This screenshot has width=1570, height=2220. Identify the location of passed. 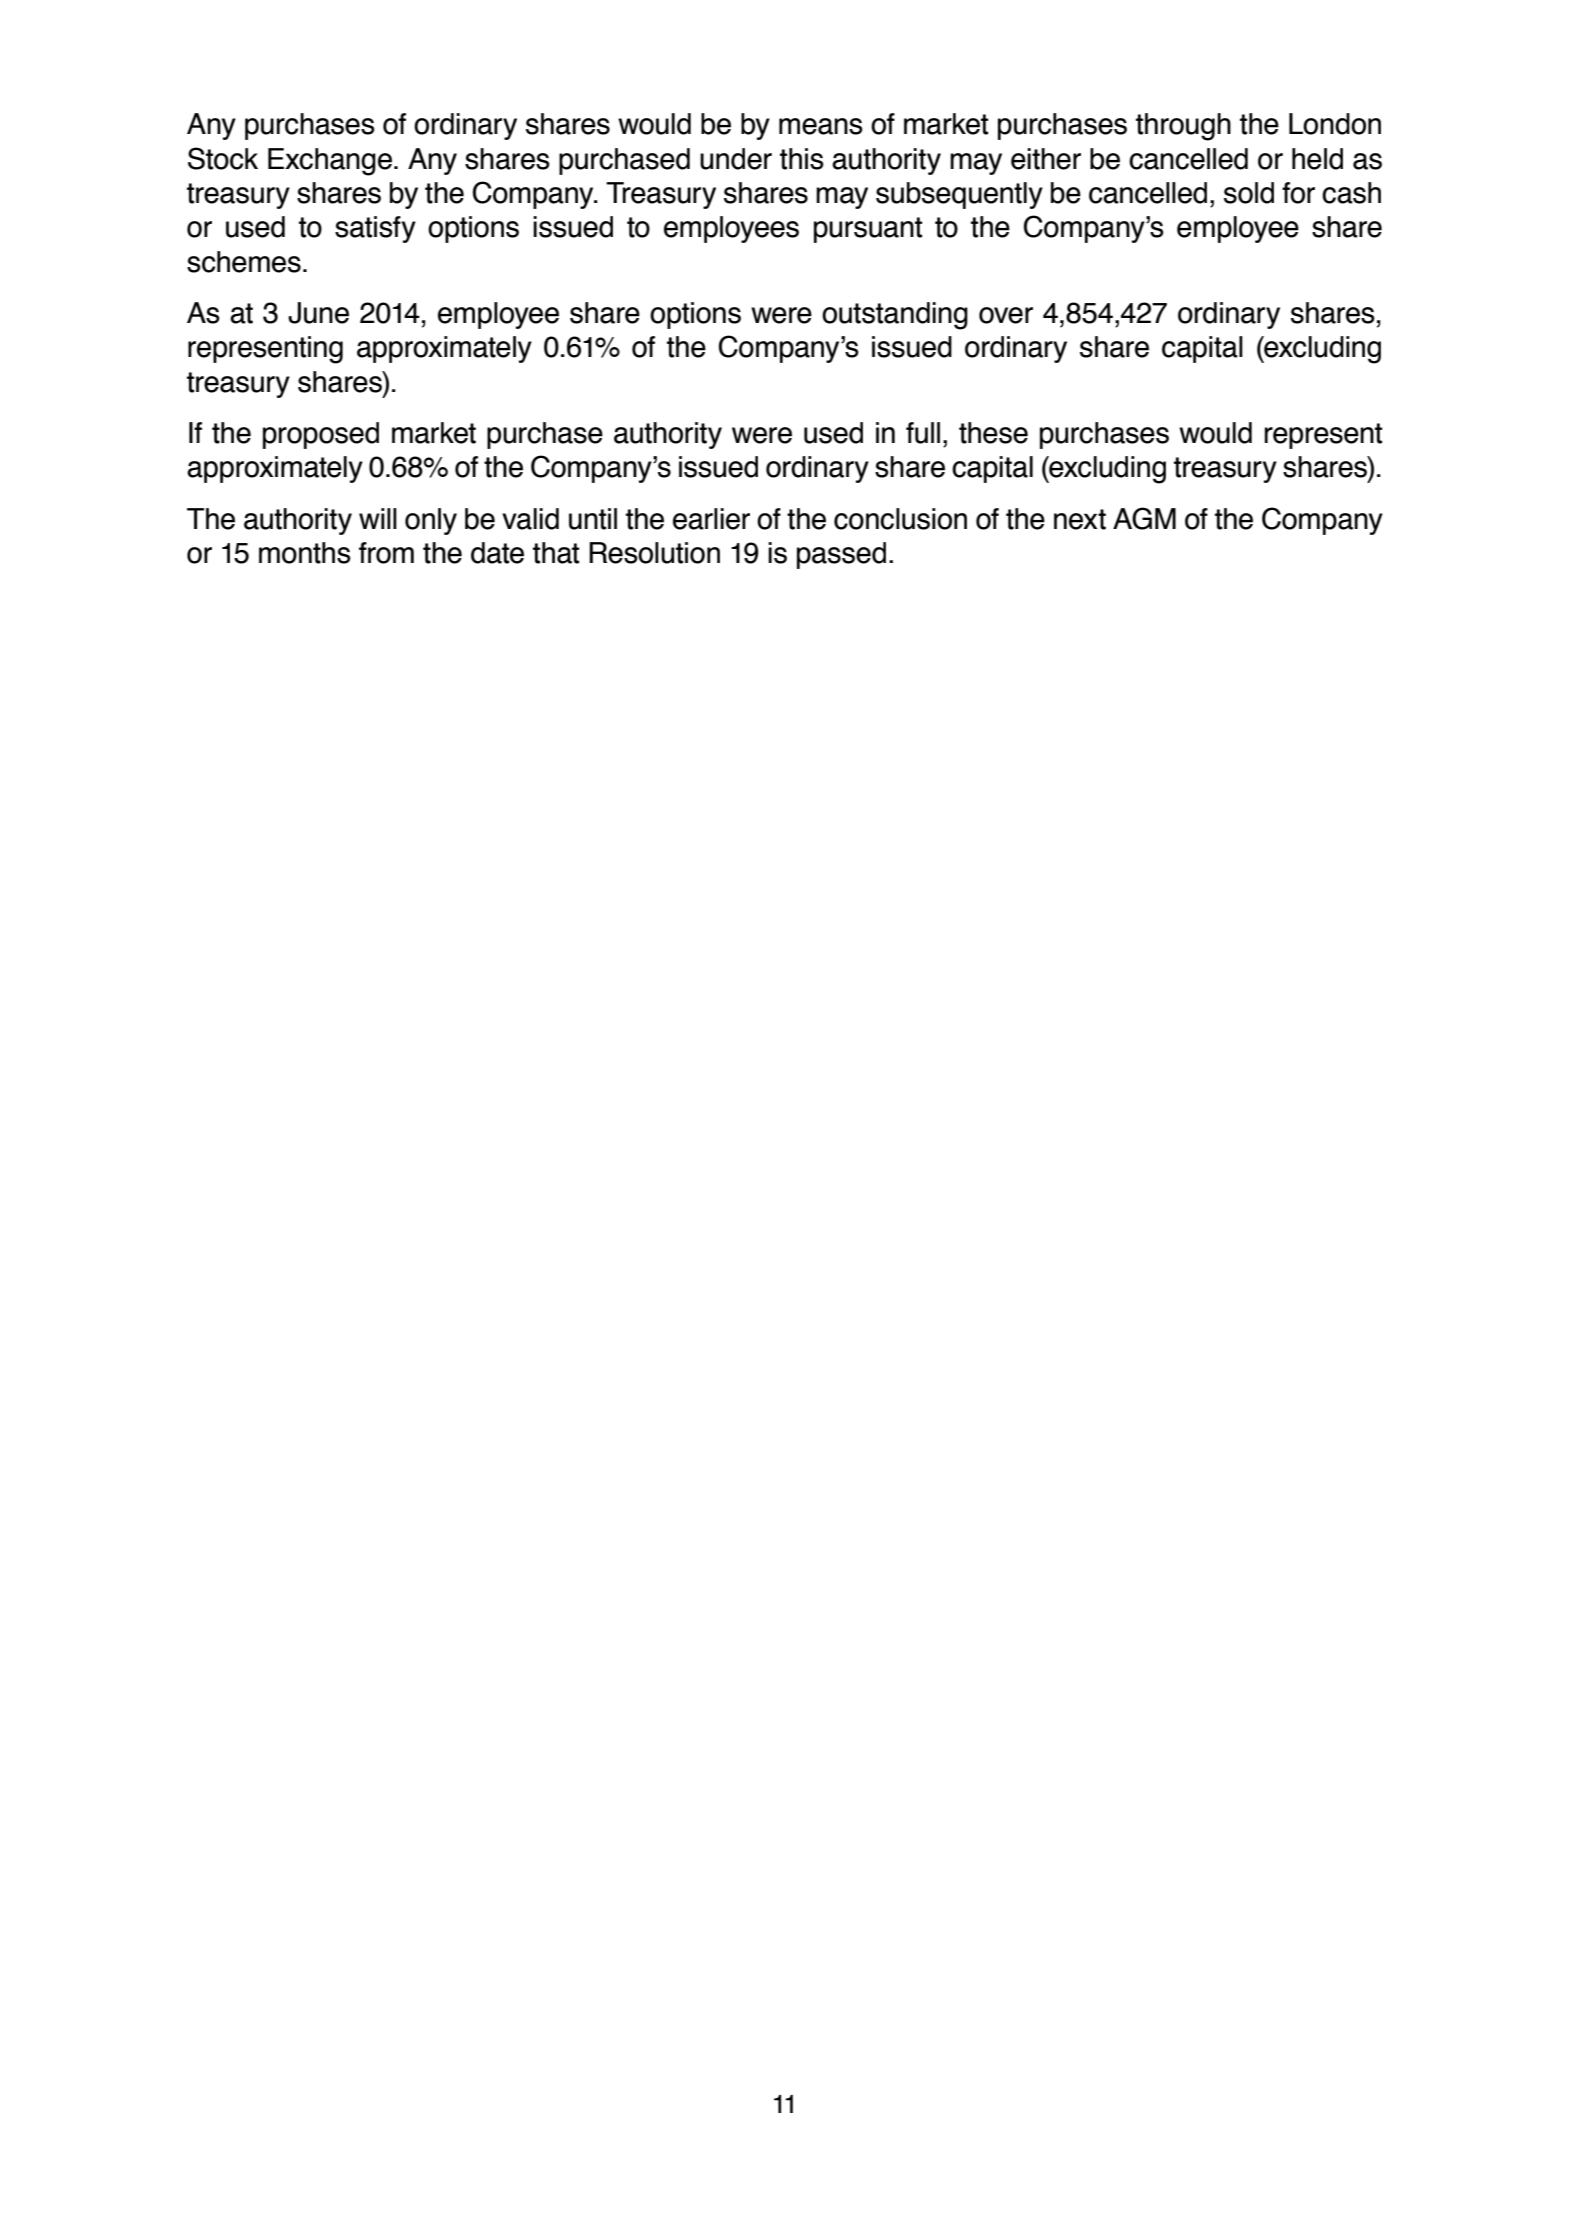
(841, 555).
